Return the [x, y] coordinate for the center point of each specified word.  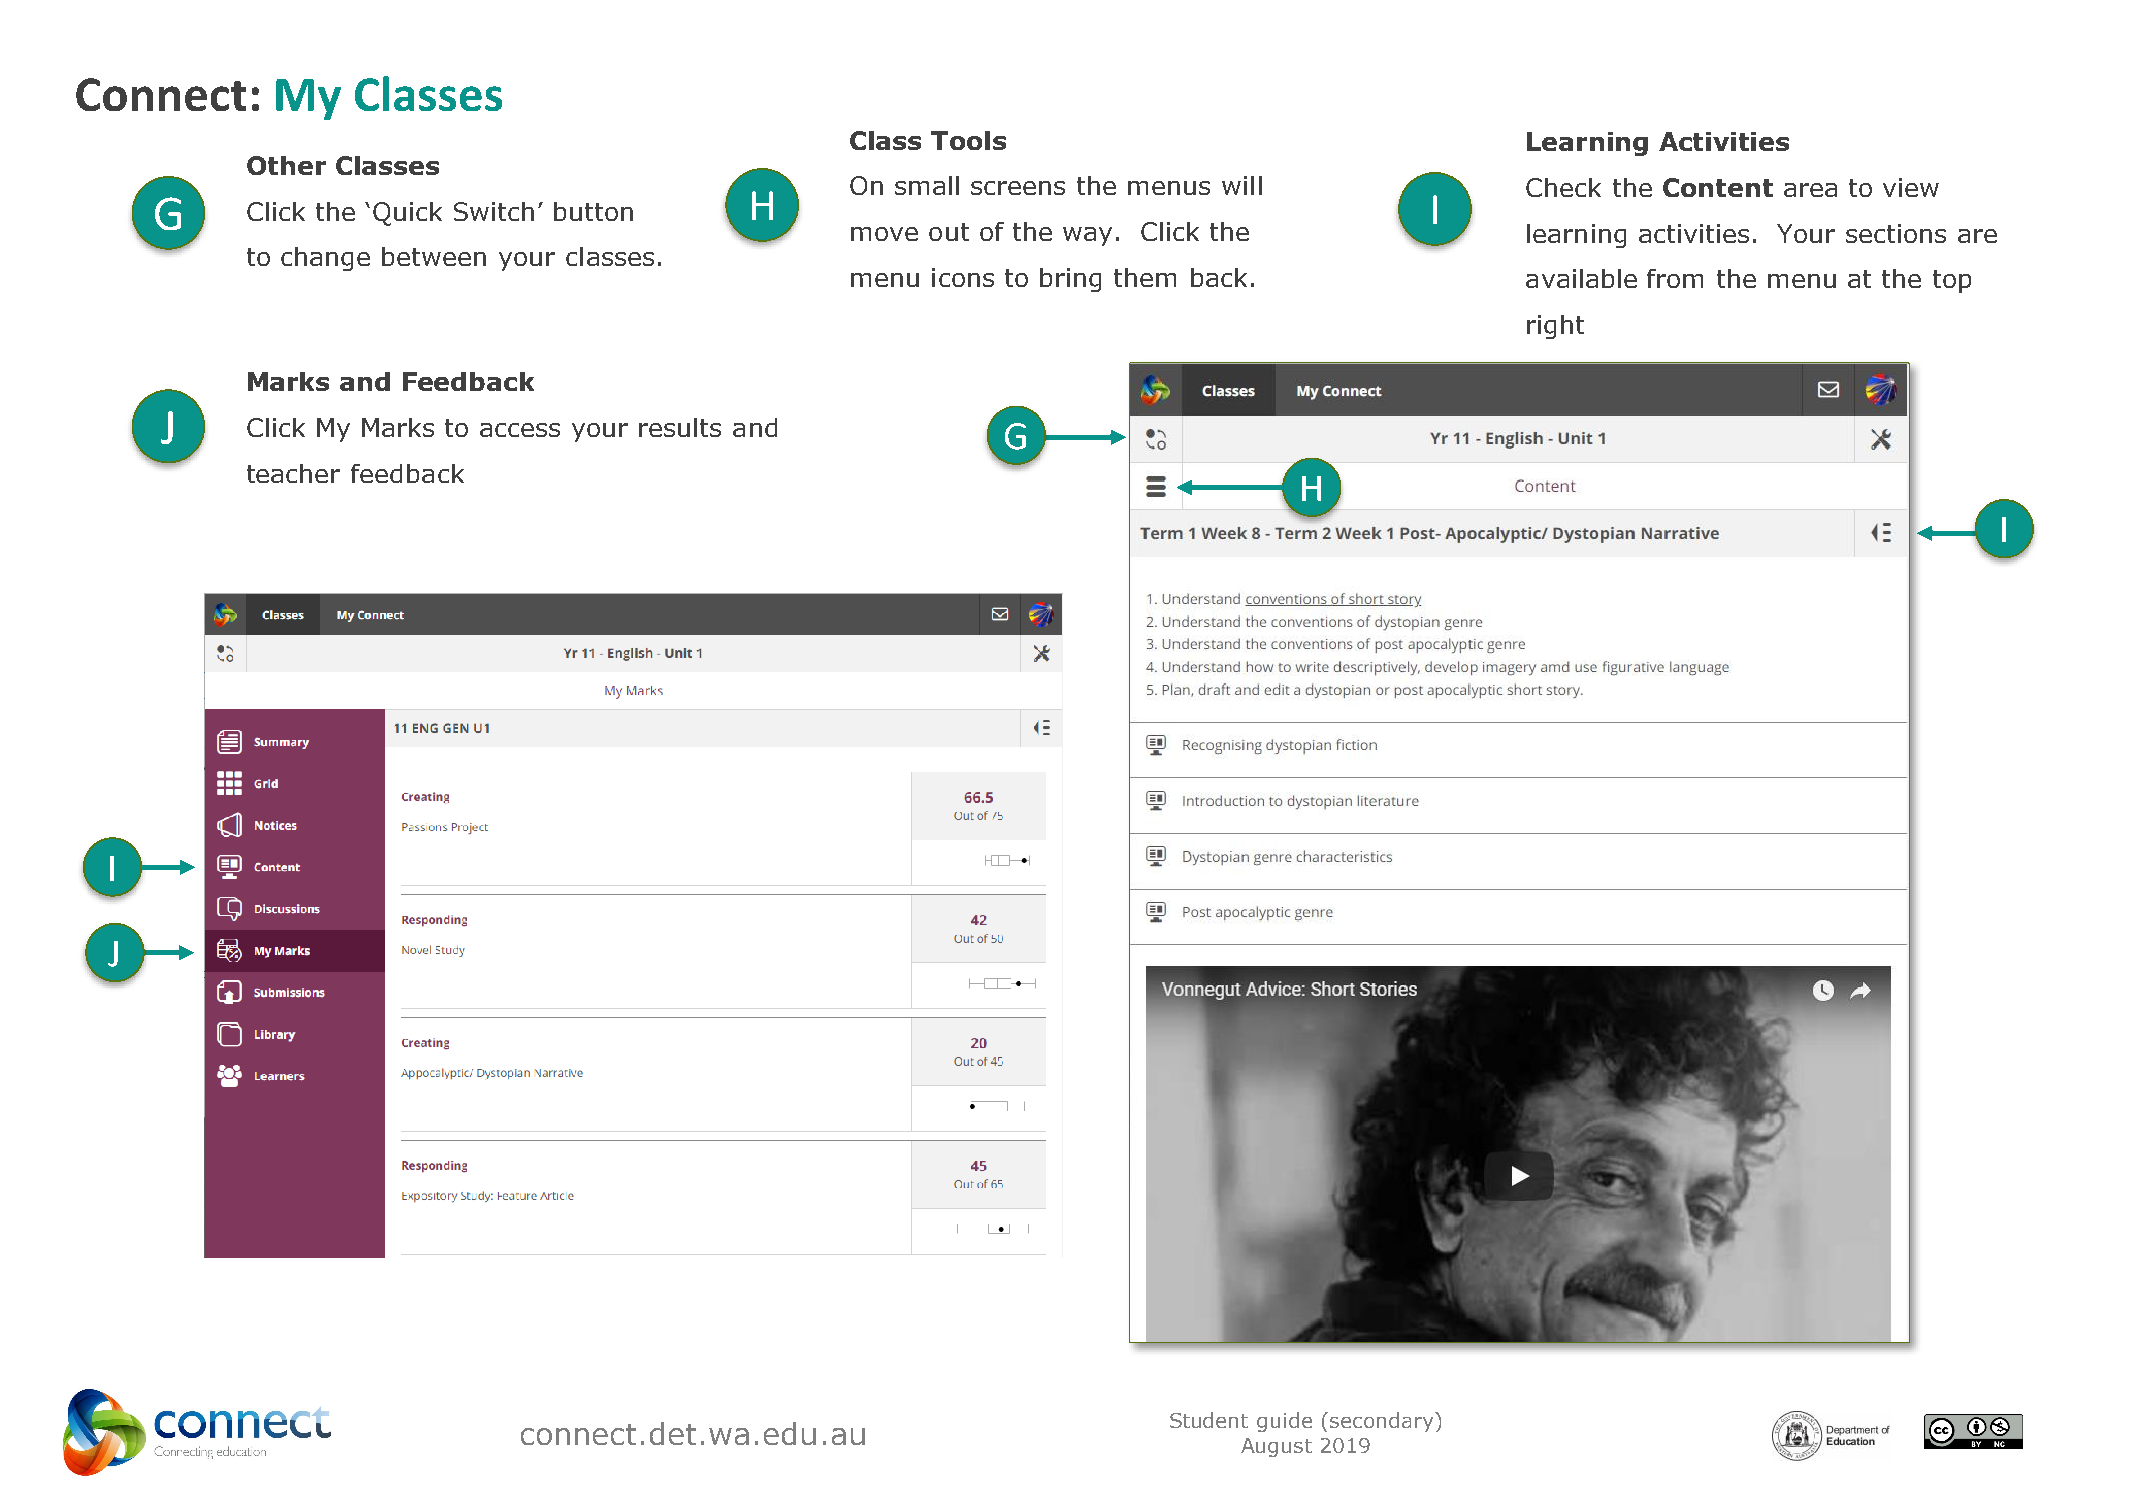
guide [1284, 1422]
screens [1018, 188]
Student [1209, 1420]
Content [1718, 187]
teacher [293, 473]
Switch [494, 211]
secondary [1383, 1422]
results [680, 427]
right [1555, 327]
